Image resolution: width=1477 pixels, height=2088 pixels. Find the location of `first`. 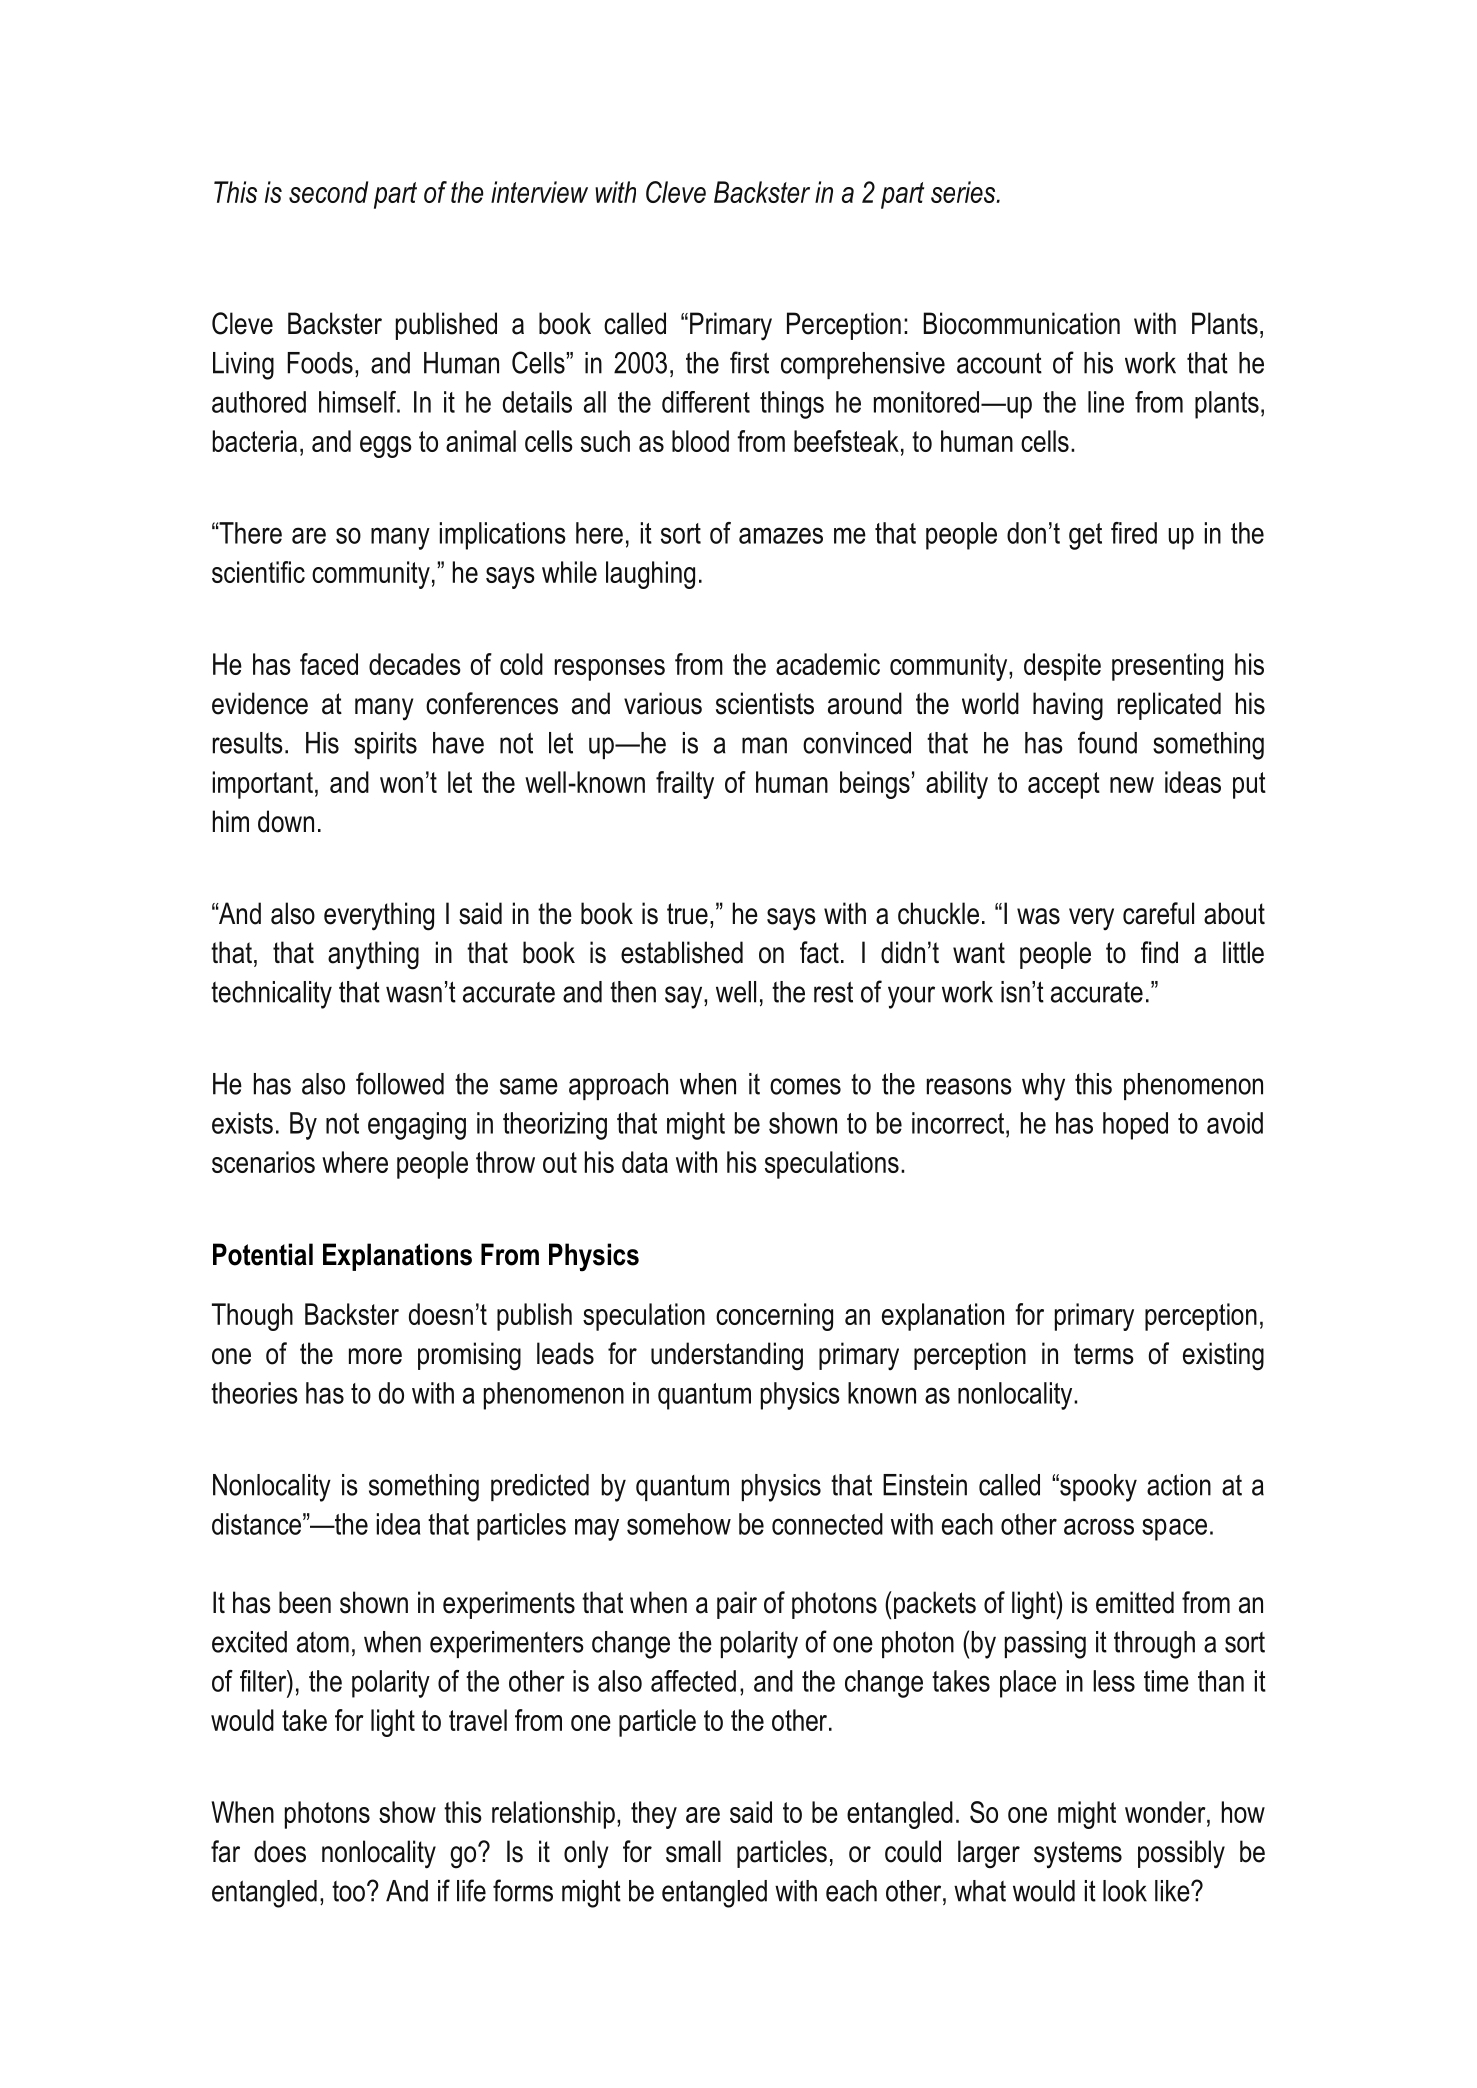

first is located at coordinates (749, 362).
